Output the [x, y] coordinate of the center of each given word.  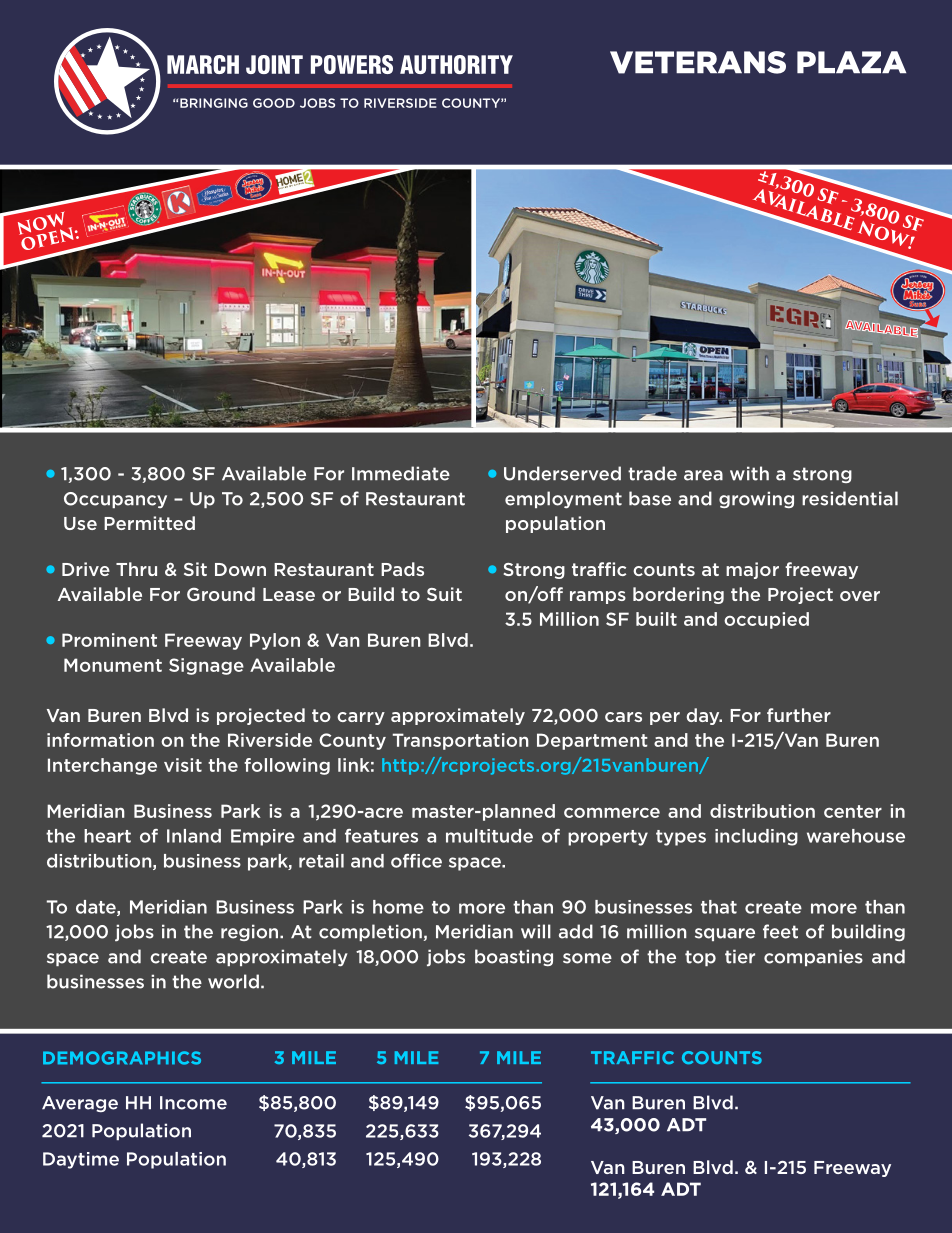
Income [193, 1103]
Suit [444, 594]
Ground [221, 594]
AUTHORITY [456, 64]
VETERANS [698, 62]
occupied [766, 620]
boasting [514, 957]
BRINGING [213, 103]
